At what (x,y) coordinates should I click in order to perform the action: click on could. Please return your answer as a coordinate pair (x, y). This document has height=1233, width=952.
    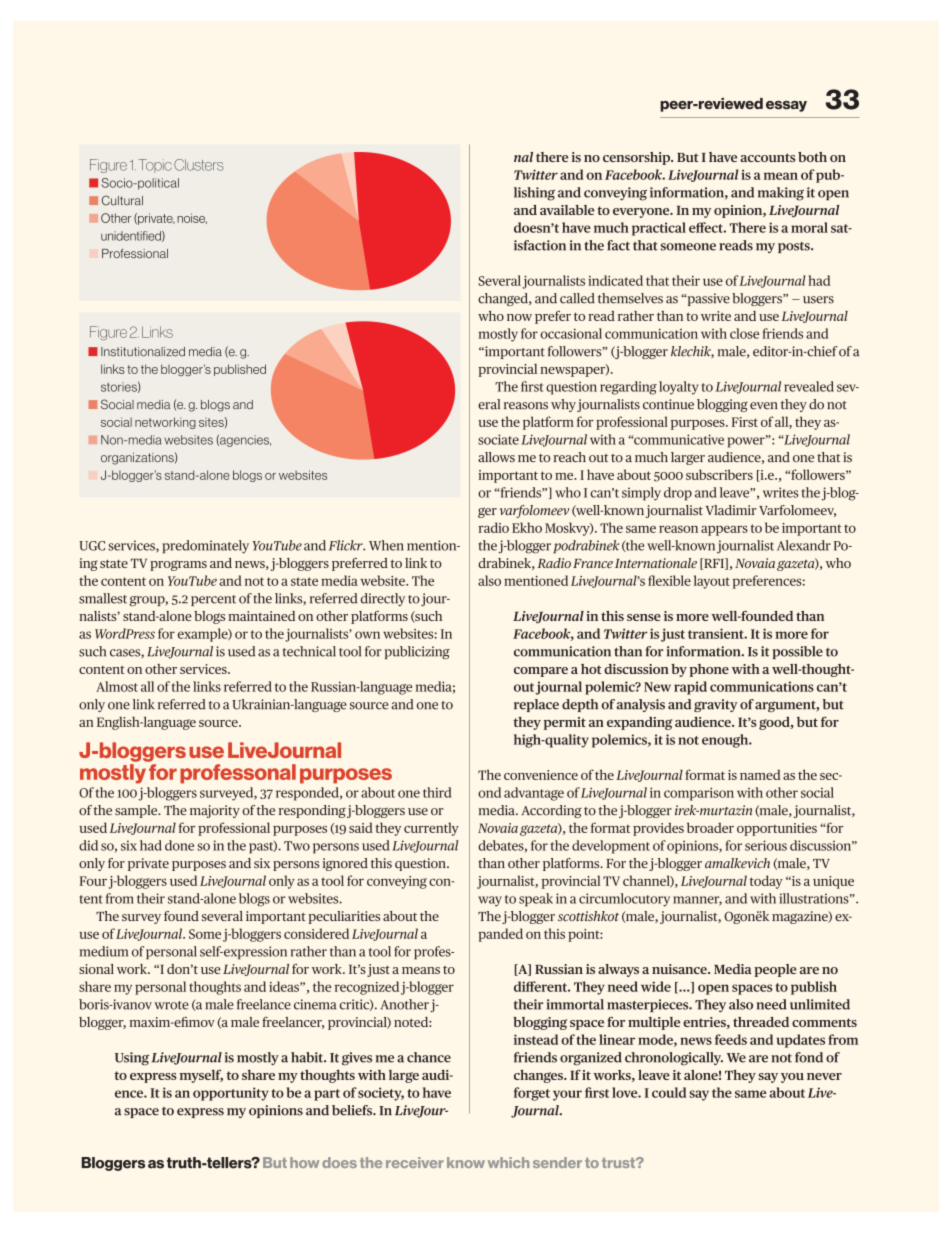
    Looking at the image, I should click on (669, 1092).
